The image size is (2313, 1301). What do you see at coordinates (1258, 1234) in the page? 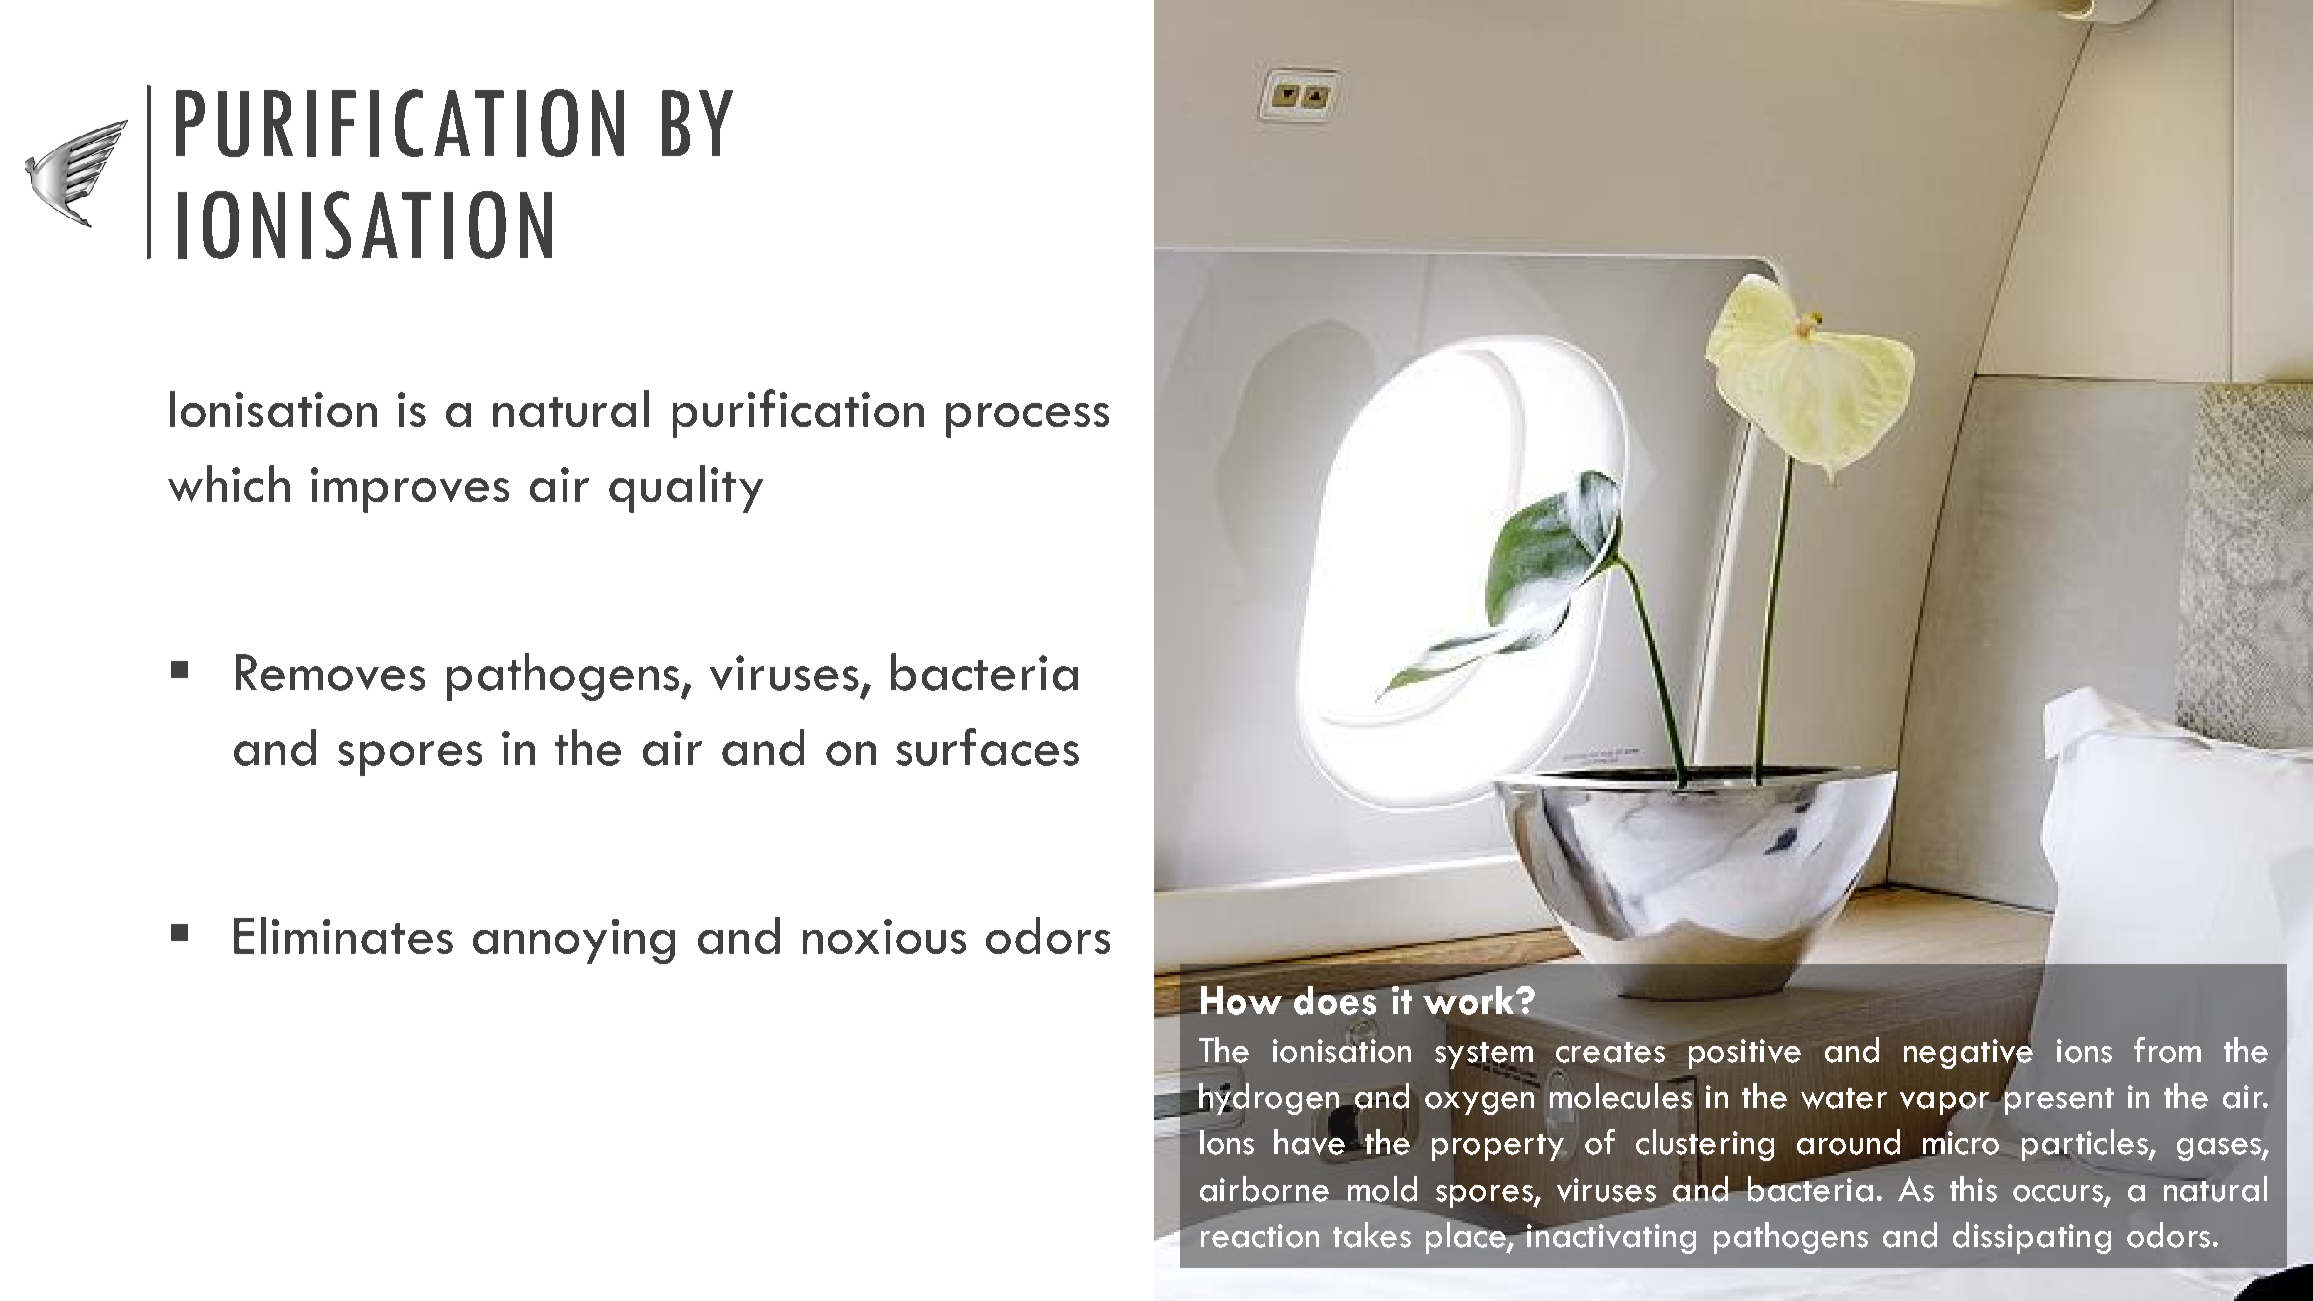
I see `reaction` at bounding box center [1258, 1234].
